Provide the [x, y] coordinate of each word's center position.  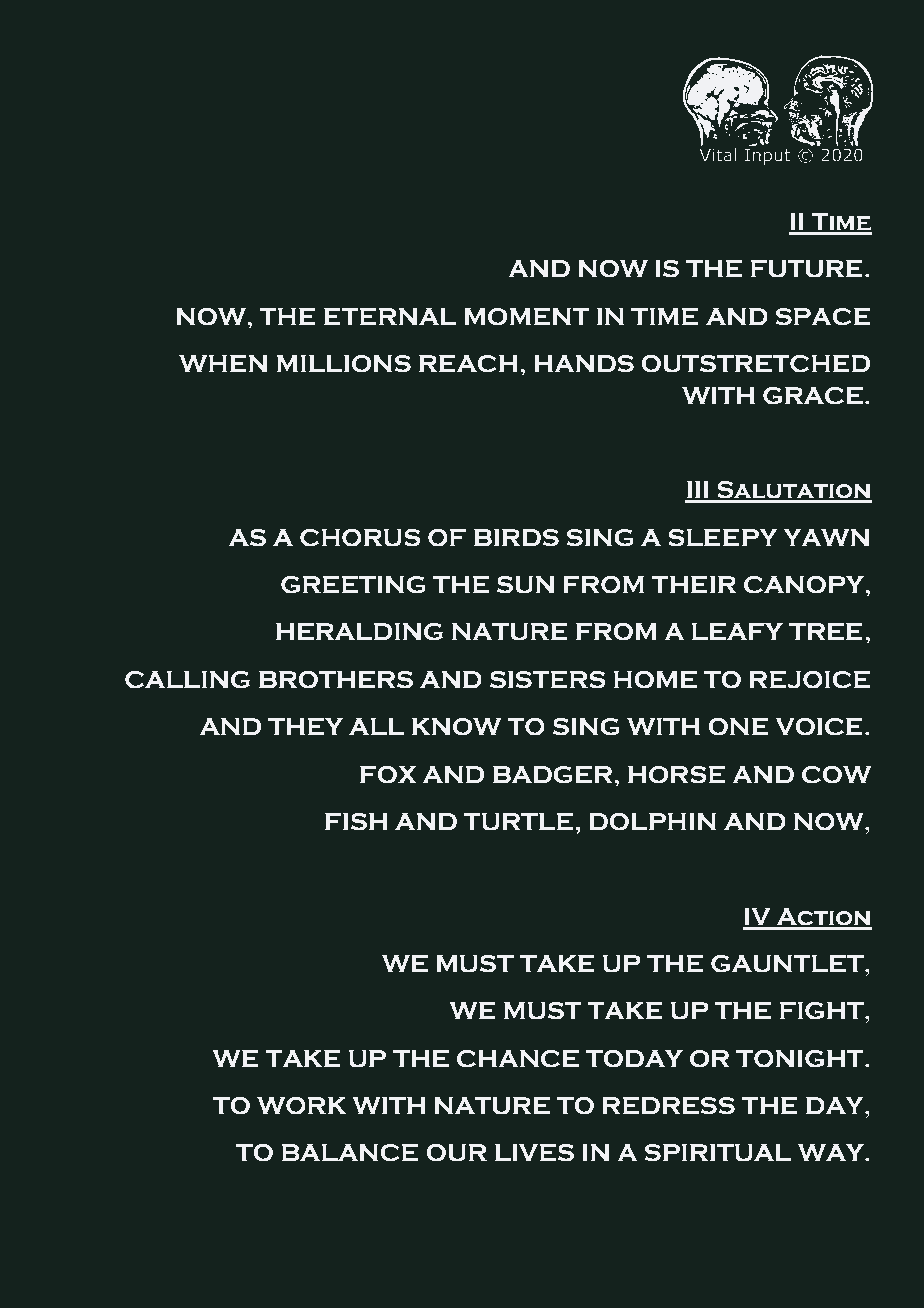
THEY [305, 727]
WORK [301, 1106]
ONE [738, 727]
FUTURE [807, 269]
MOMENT [527, 317]
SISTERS [548, 680]
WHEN [223, 364]
